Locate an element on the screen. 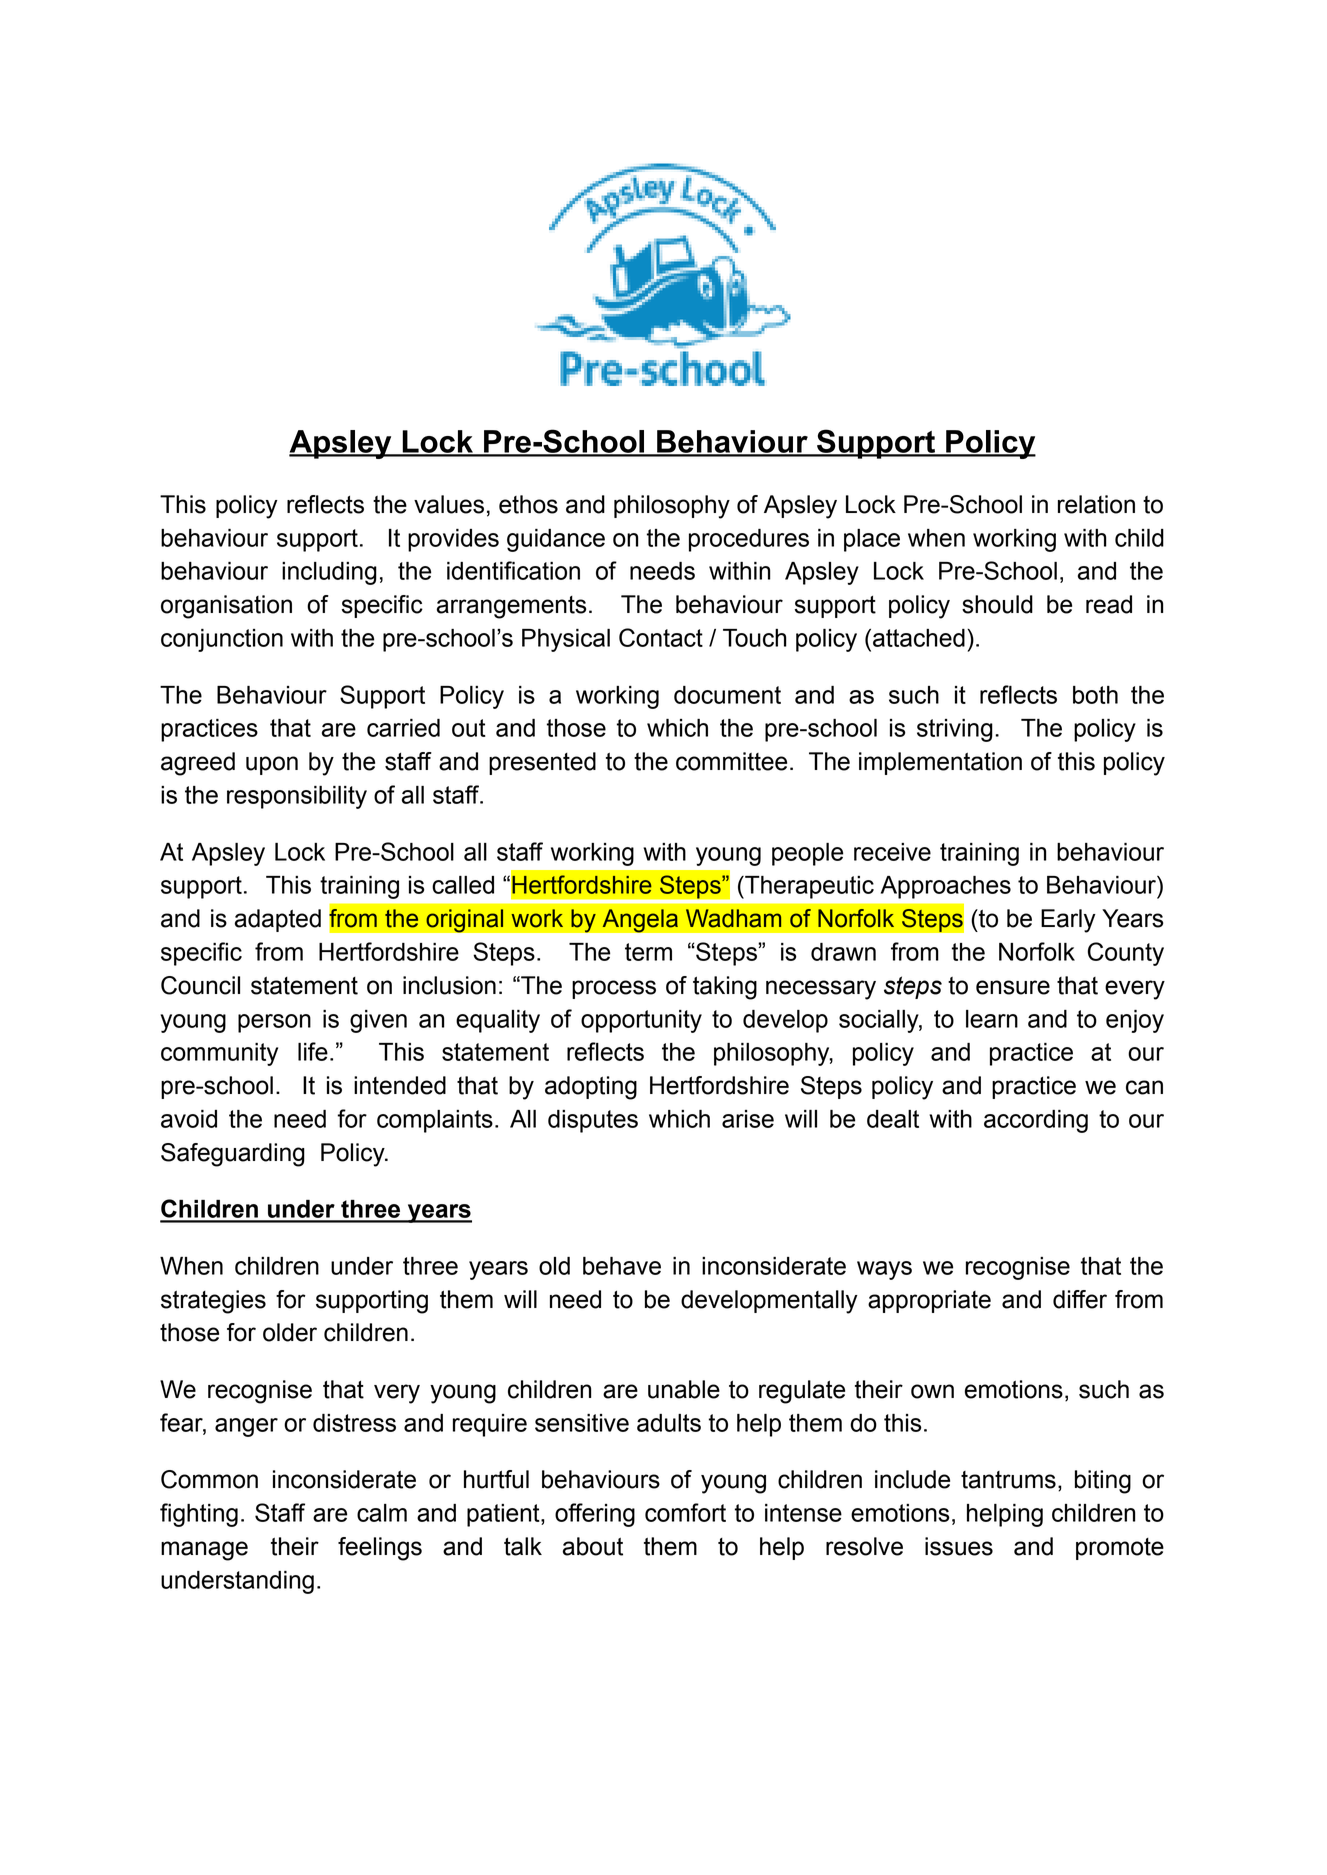 This screenshot has width=1327, height=1875. comfort is located at coordinates (685, 1512).
